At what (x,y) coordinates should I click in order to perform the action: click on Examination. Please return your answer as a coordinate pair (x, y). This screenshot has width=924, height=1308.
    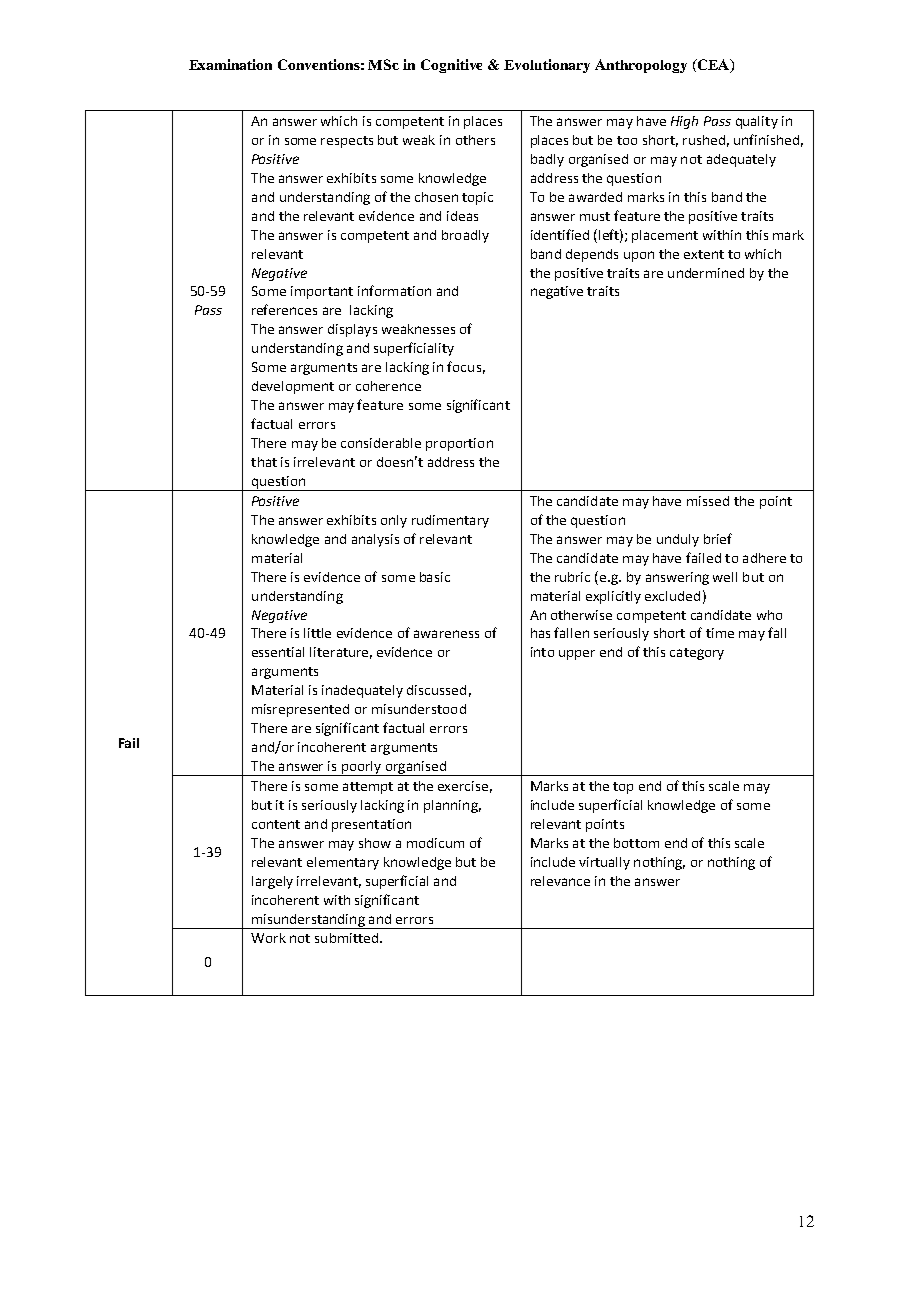
    Looking at the image, I should click on (230, 64).
